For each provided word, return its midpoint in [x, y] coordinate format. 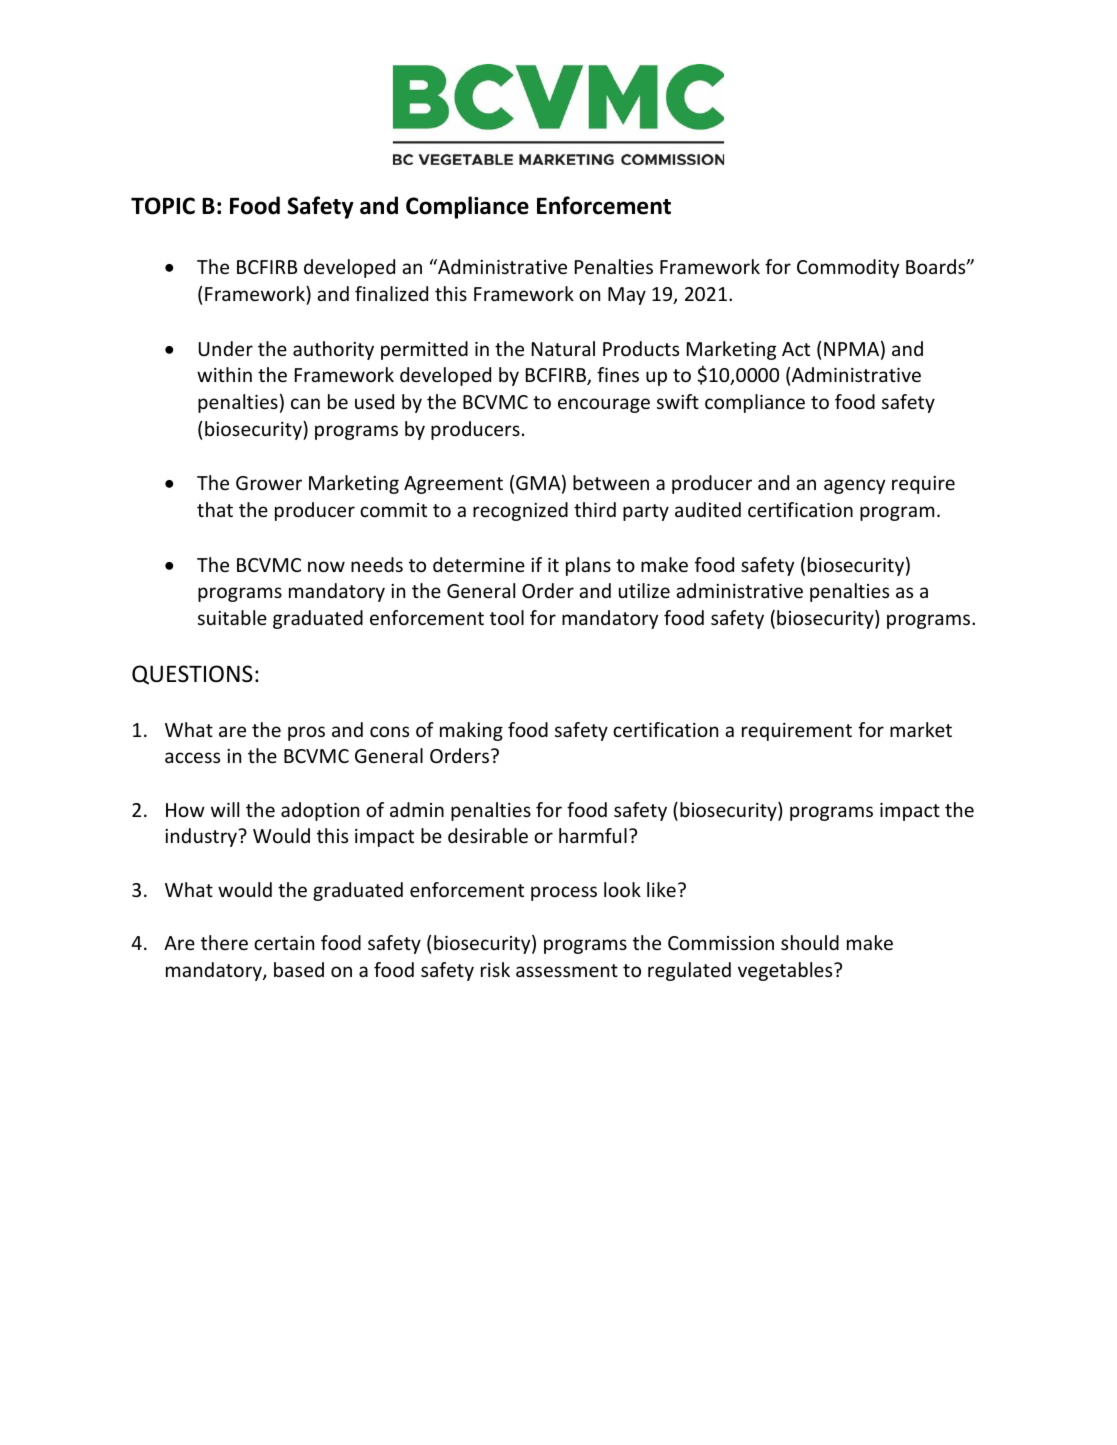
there [224, 942]
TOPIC [163, 206]
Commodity [848, 268]
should [810, 942]
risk [495, 969]
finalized [391, 293]
